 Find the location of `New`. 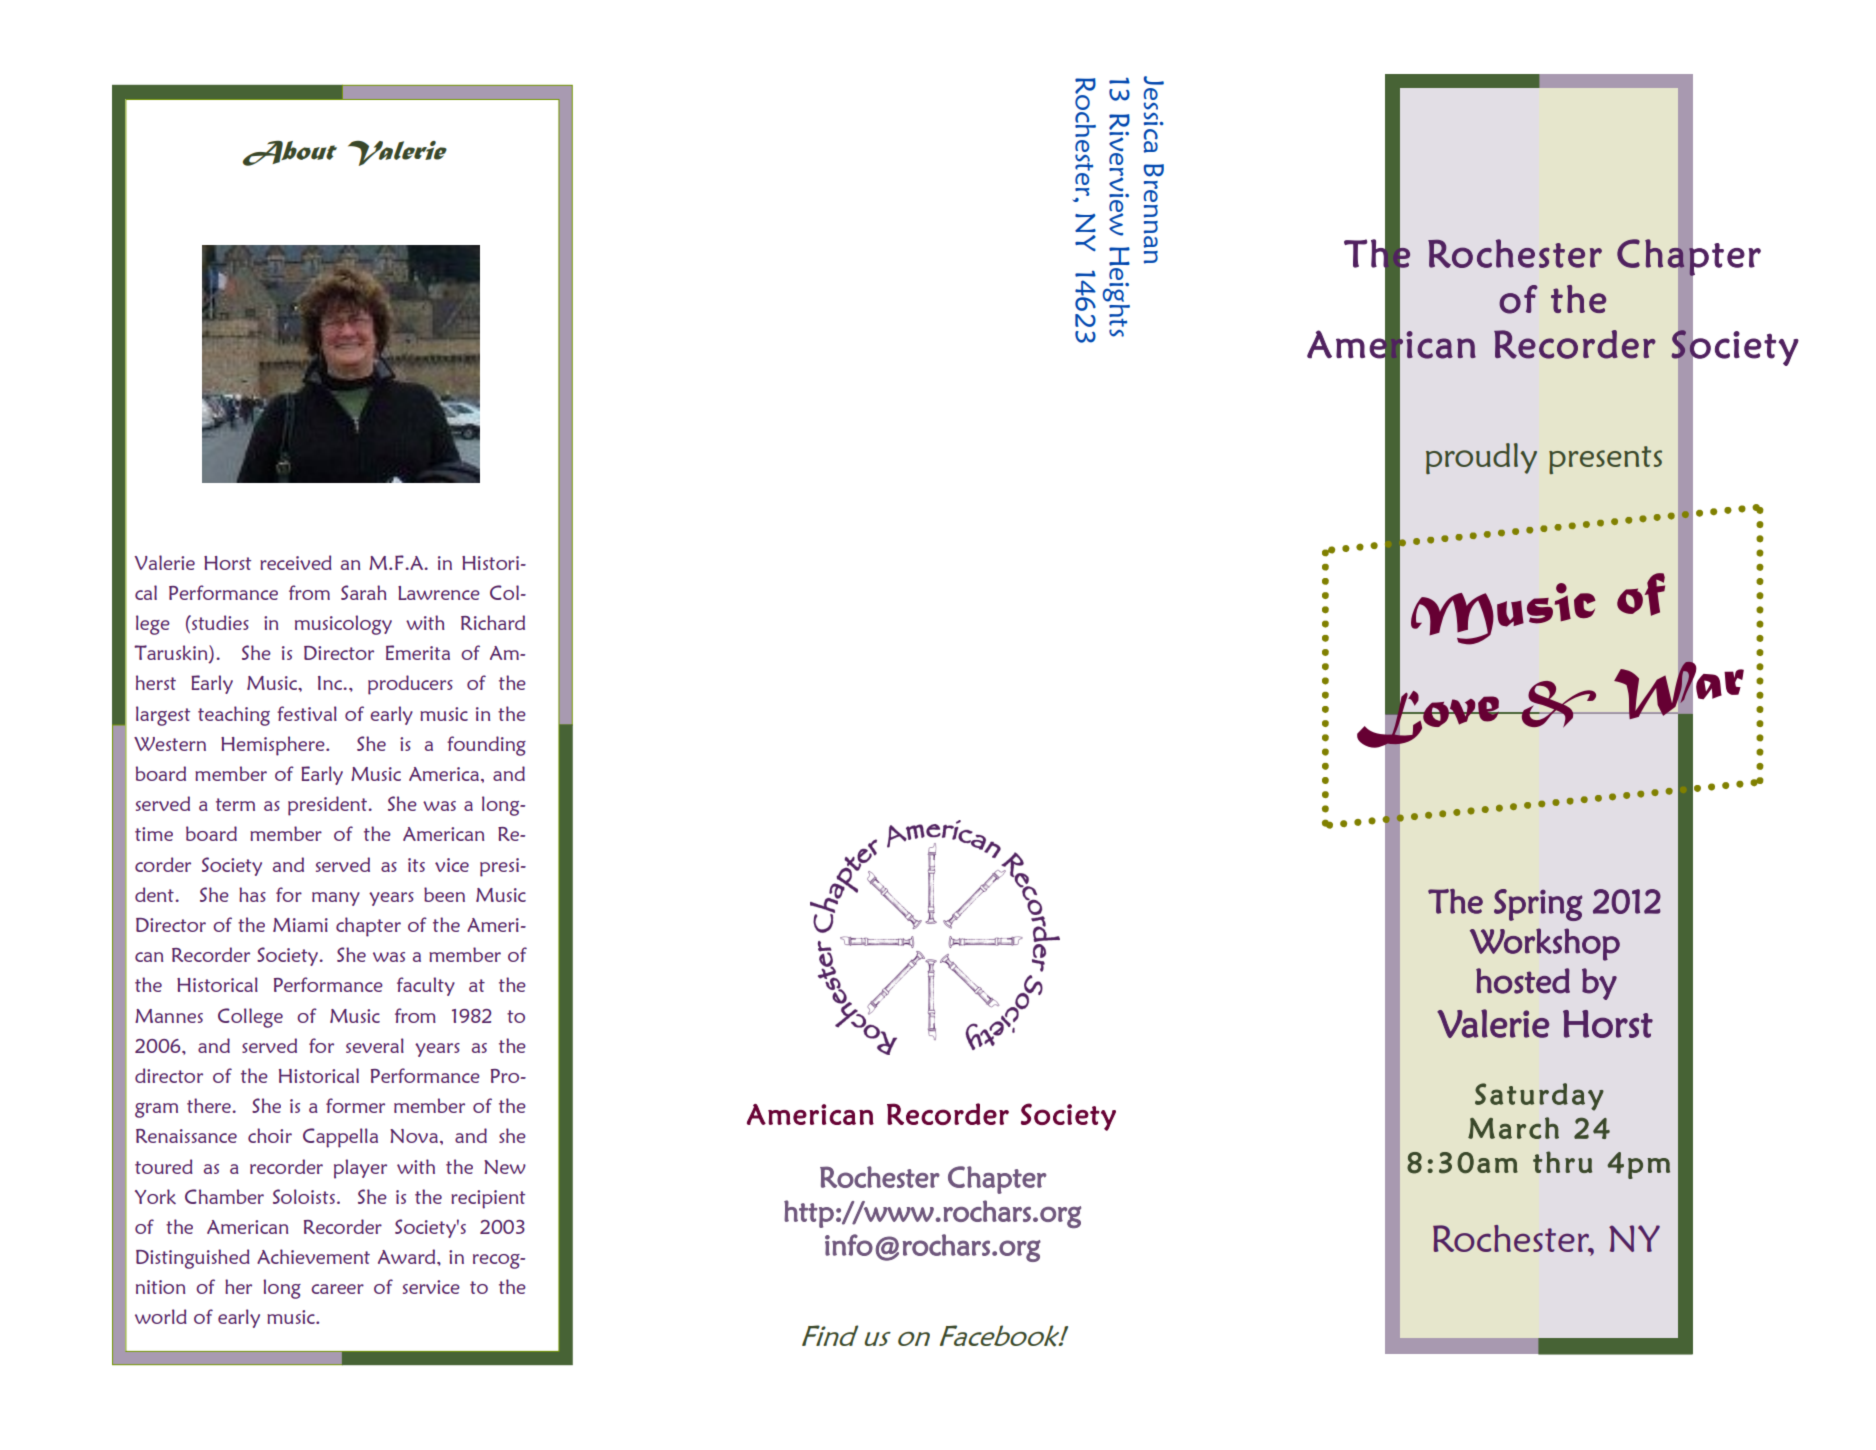

New is located at coordinates (505, 1167).
